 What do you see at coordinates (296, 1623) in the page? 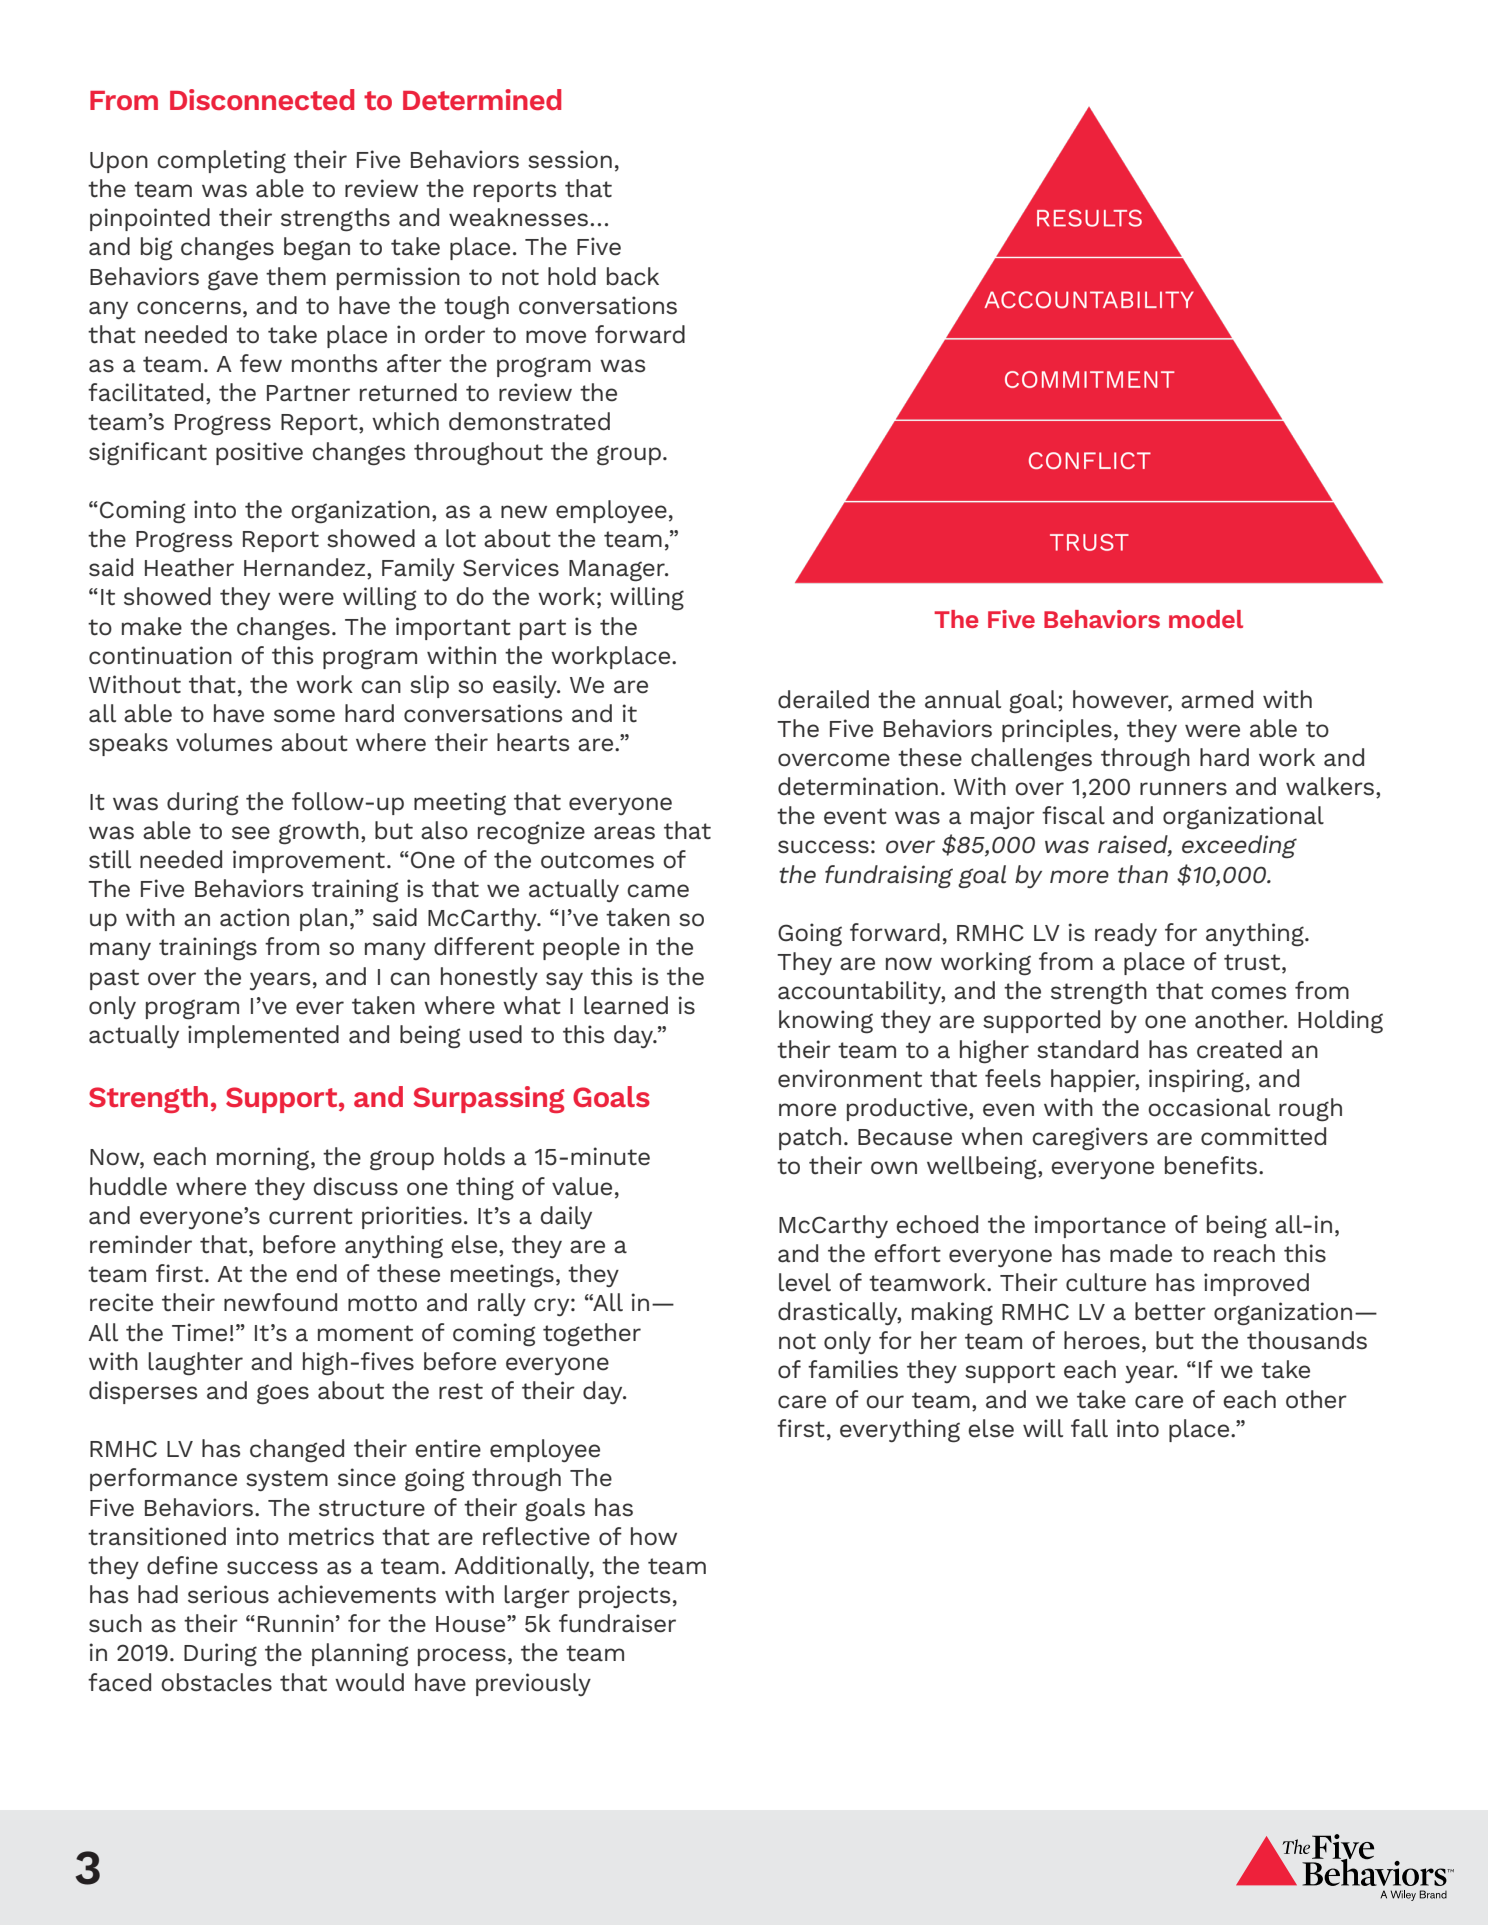
I see `Runnin` at bounding box center [296, 1623].
